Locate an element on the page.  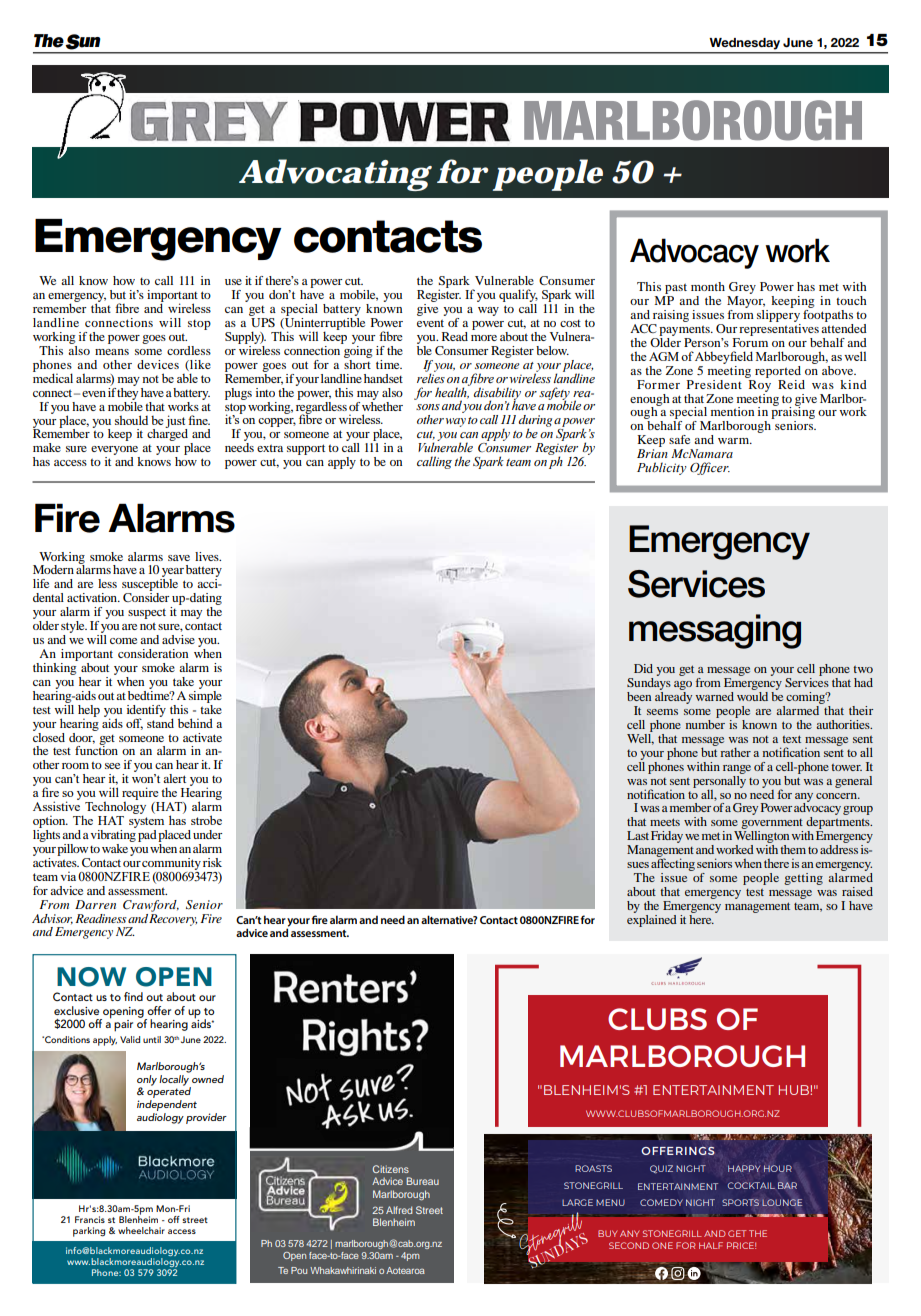
Recovery is located at coordinates (173, 918).
